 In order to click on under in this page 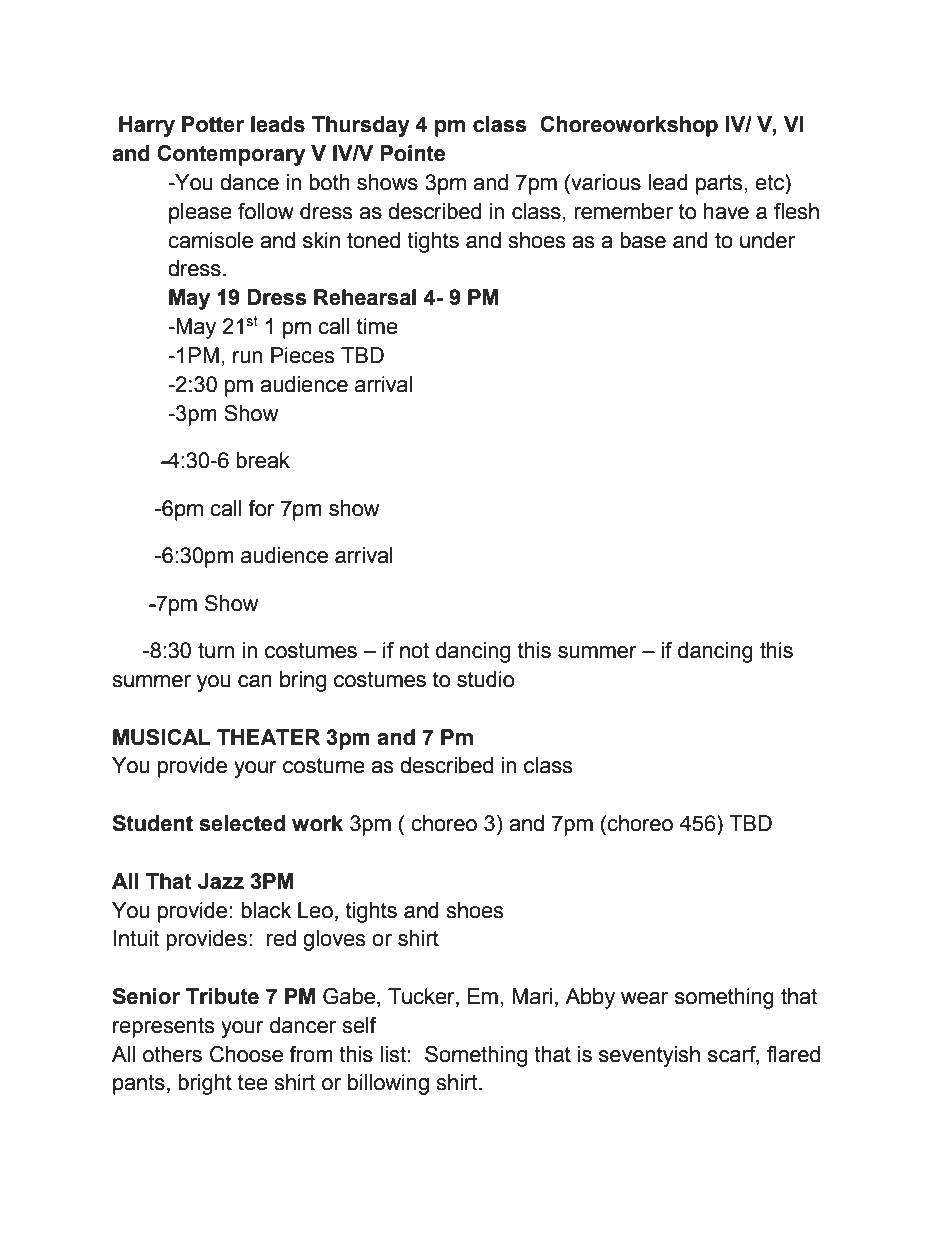, I will do `click(767, 240)`.
